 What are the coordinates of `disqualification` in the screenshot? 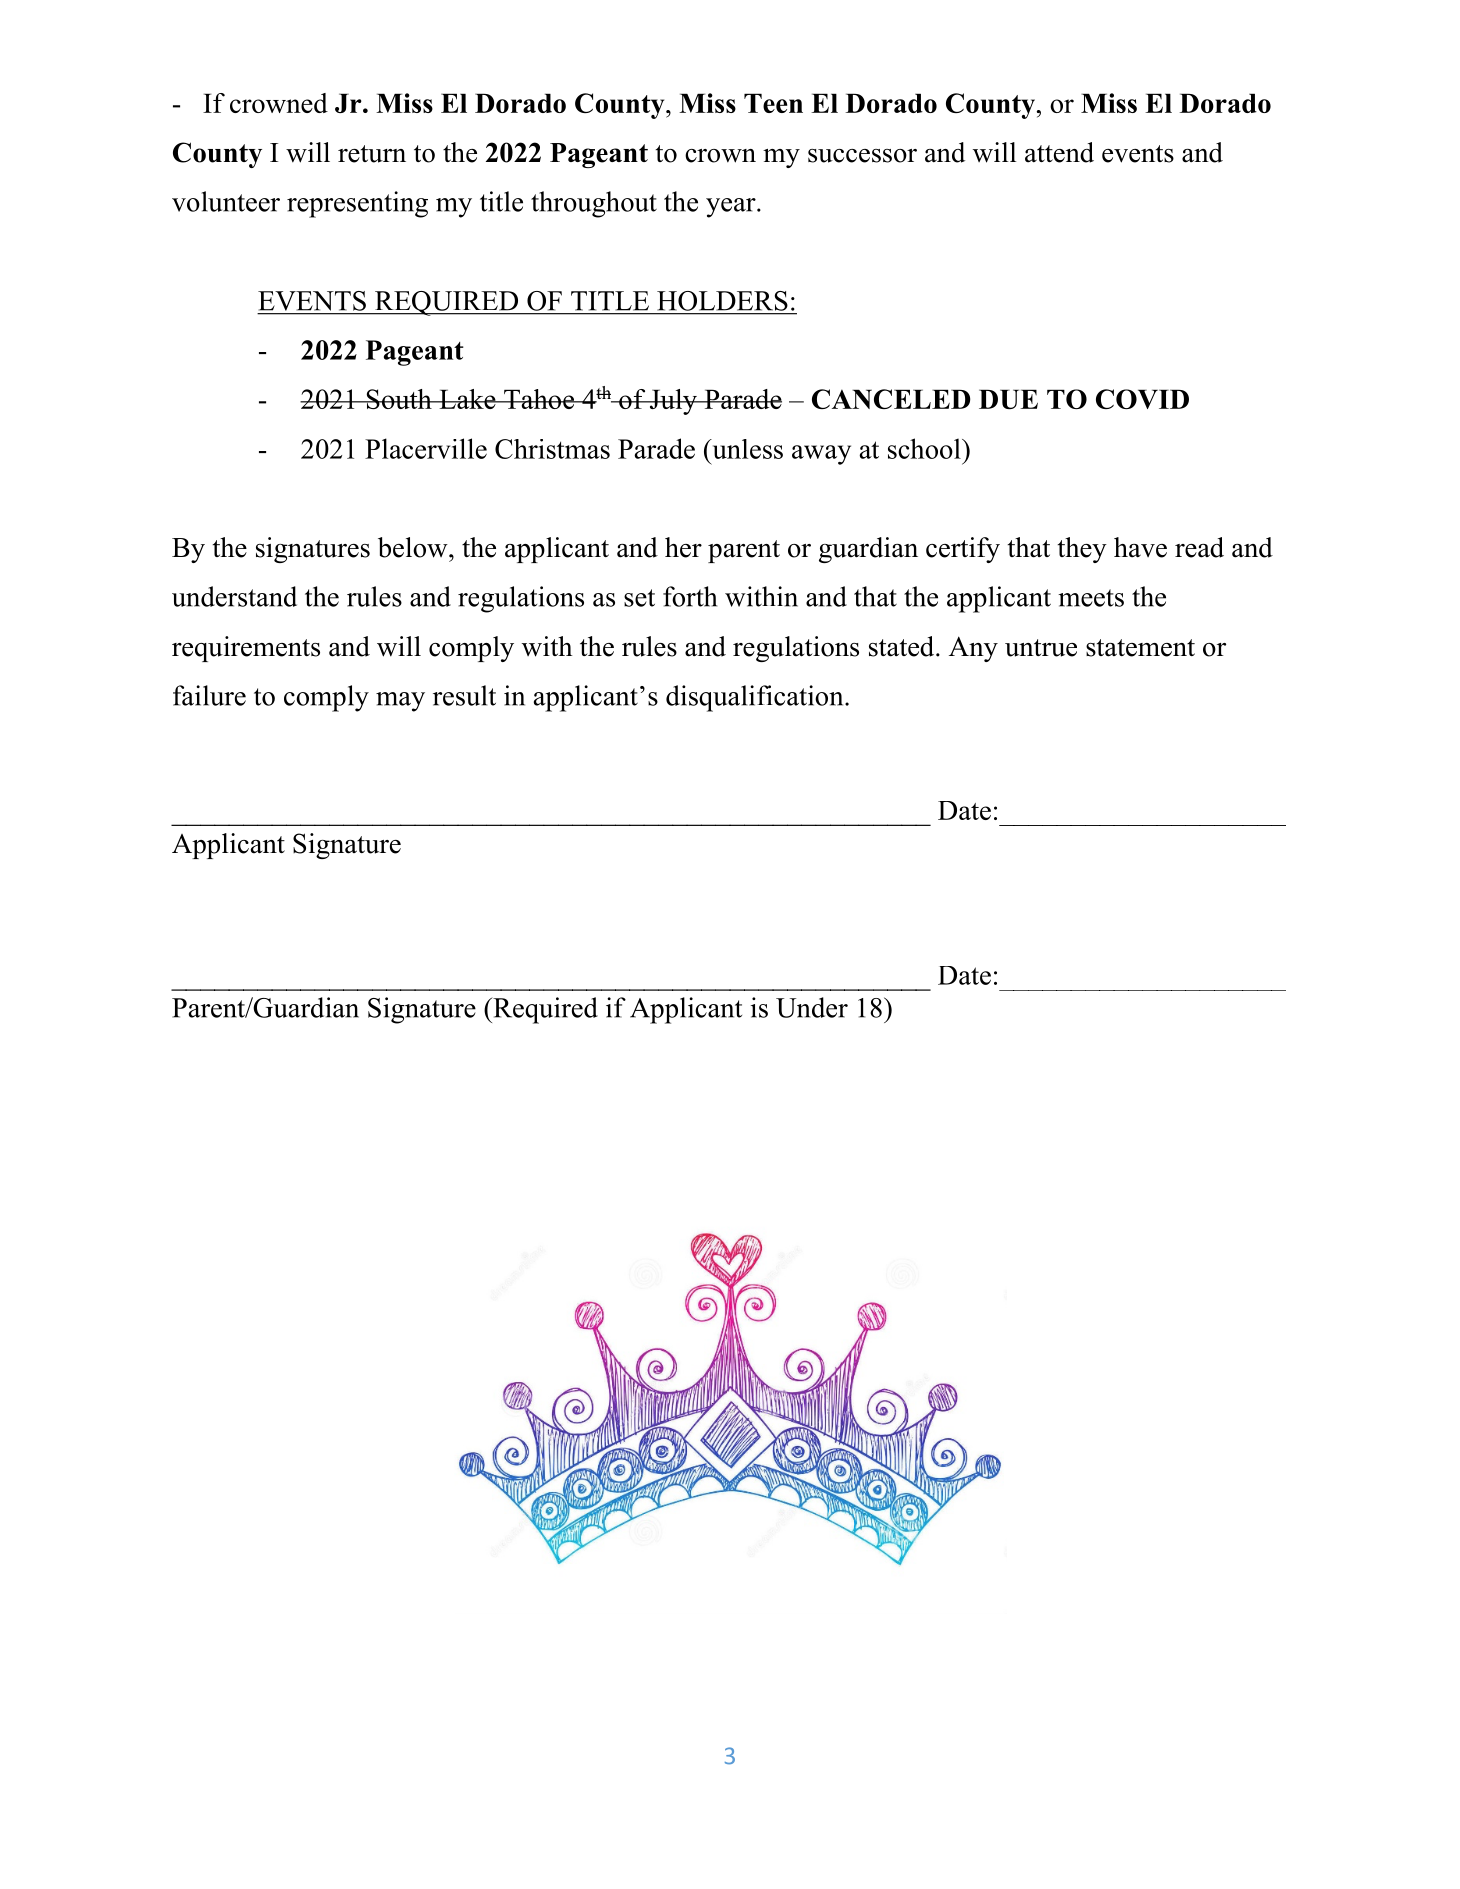 It's located at (756, 698).
